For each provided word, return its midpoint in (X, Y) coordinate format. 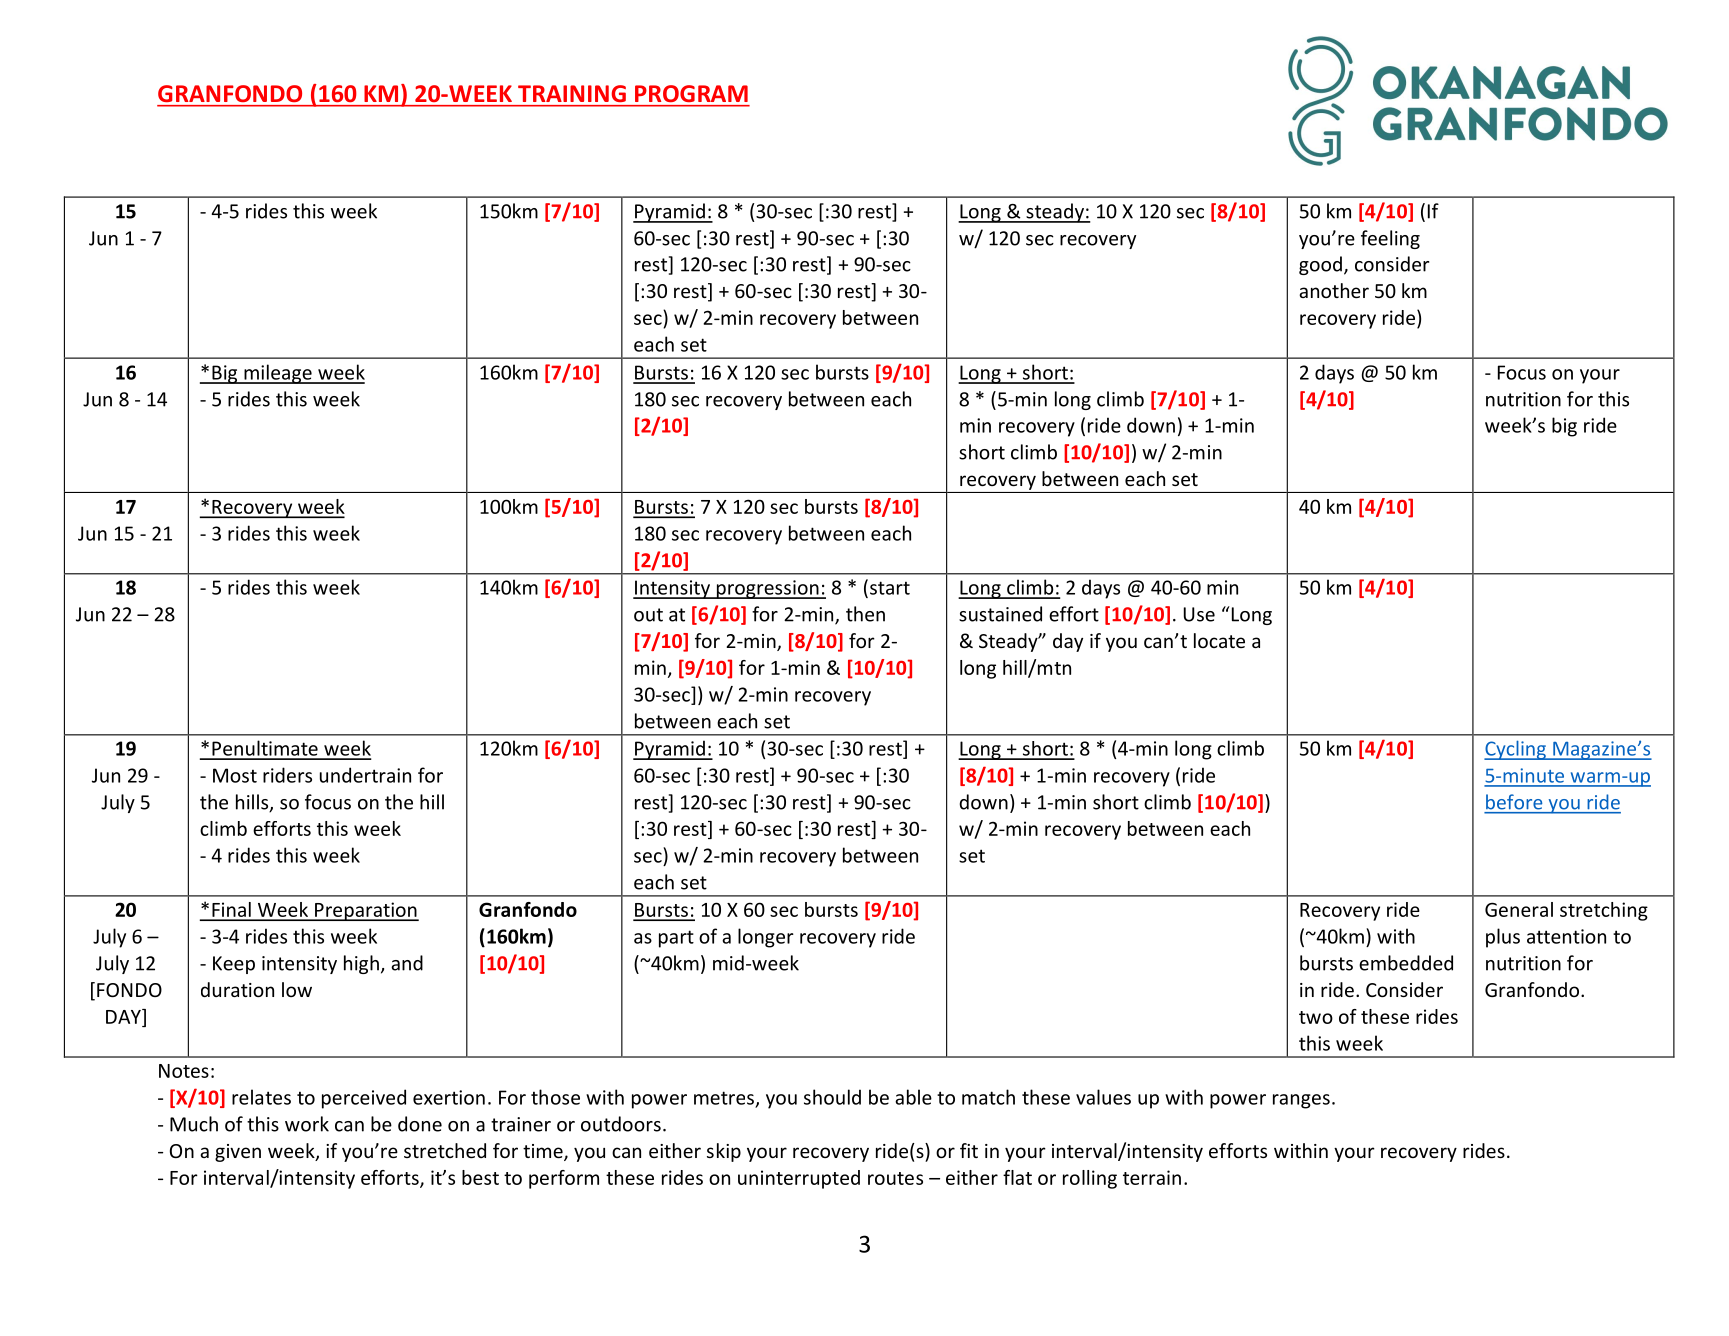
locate (1219, 640)
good (1320, 265)
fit (969, 1150)
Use (1199, 614)
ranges (1301, 1101)
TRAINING (572, 93)
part (676, 939)
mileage (278, 374)
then (865, 614)
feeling (1390, 239)
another (1334, 290)
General (1519, 909)
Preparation (366, 911)
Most (235, 775)
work (307, 1124)
